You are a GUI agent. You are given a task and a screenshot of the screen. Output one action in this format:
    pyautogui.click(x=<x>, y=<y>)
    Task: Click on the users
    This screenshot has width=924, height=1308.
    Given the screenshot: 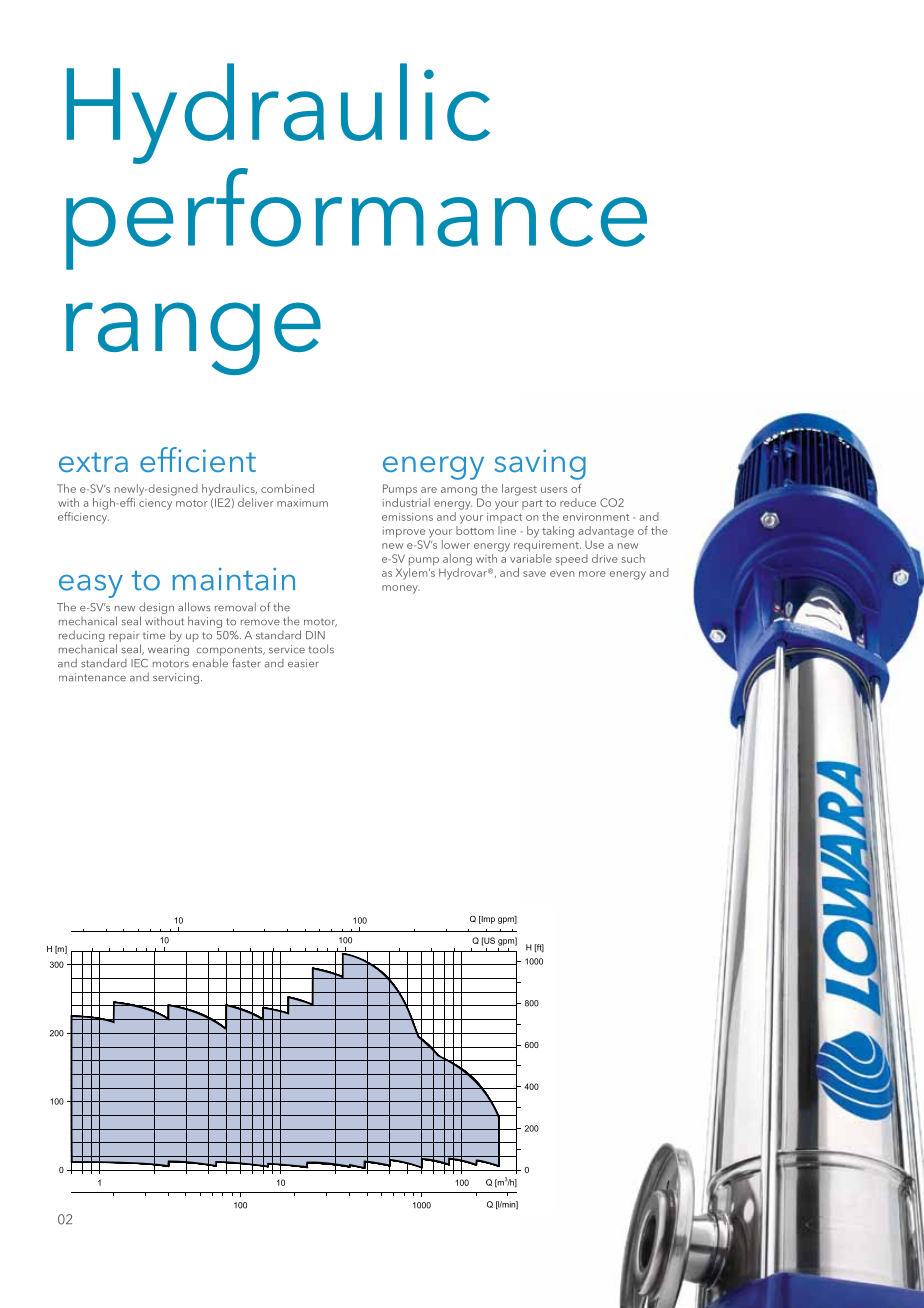 What is the action you would take?
    pyautogui.click(x=554, y=490)
